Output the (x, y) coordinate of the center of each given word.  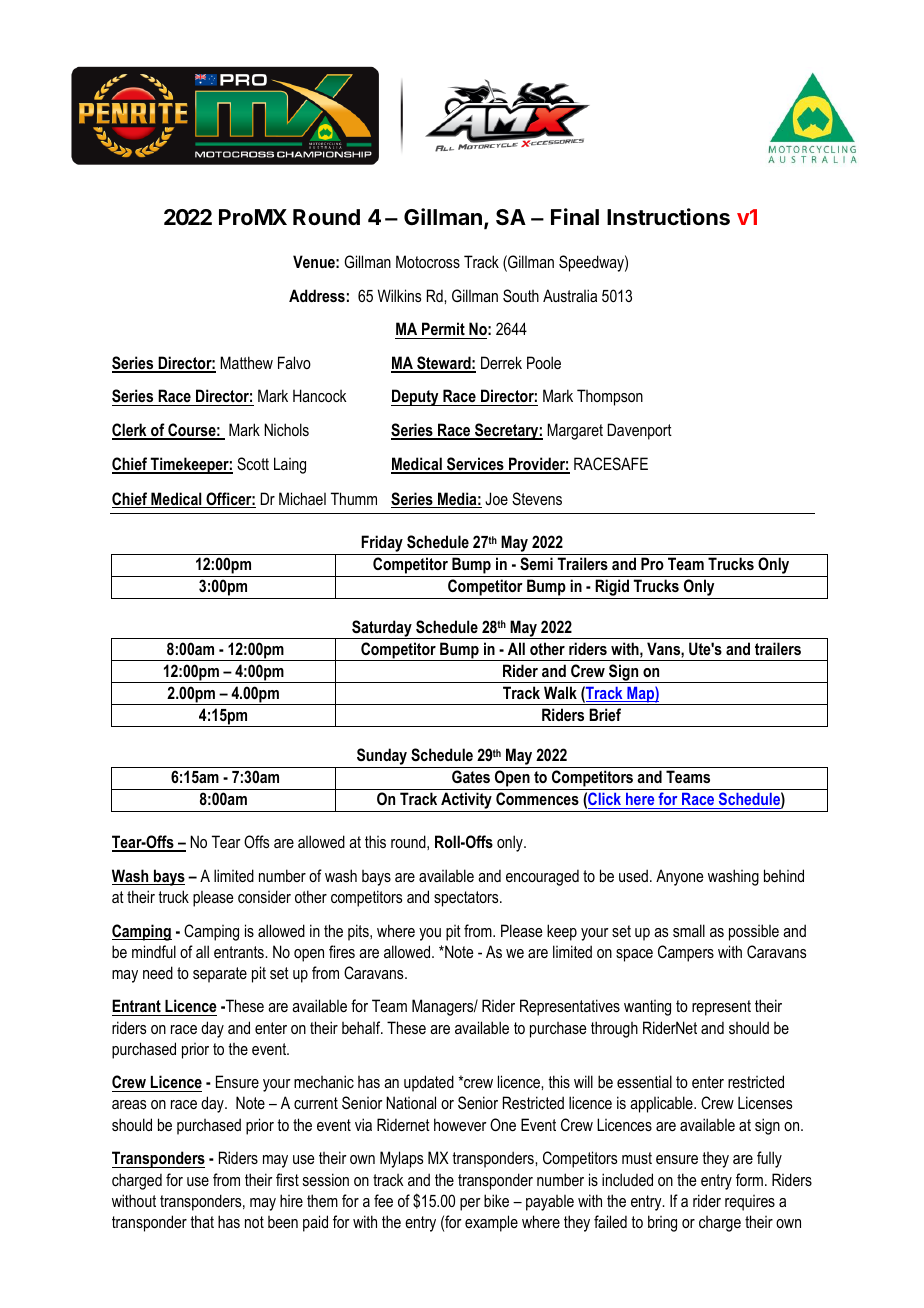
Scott (253, 464)
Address (317, 295)
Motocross (428, 261)
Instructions (668, 217)
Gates (471, 776)
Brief (605, 714)
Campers (686, 953)
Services (475, 465)
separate (220, 975)
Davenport (640, 431)
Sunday (382, 758)
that (202, 1221)
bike (496, 1200)
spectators (467, 899)
